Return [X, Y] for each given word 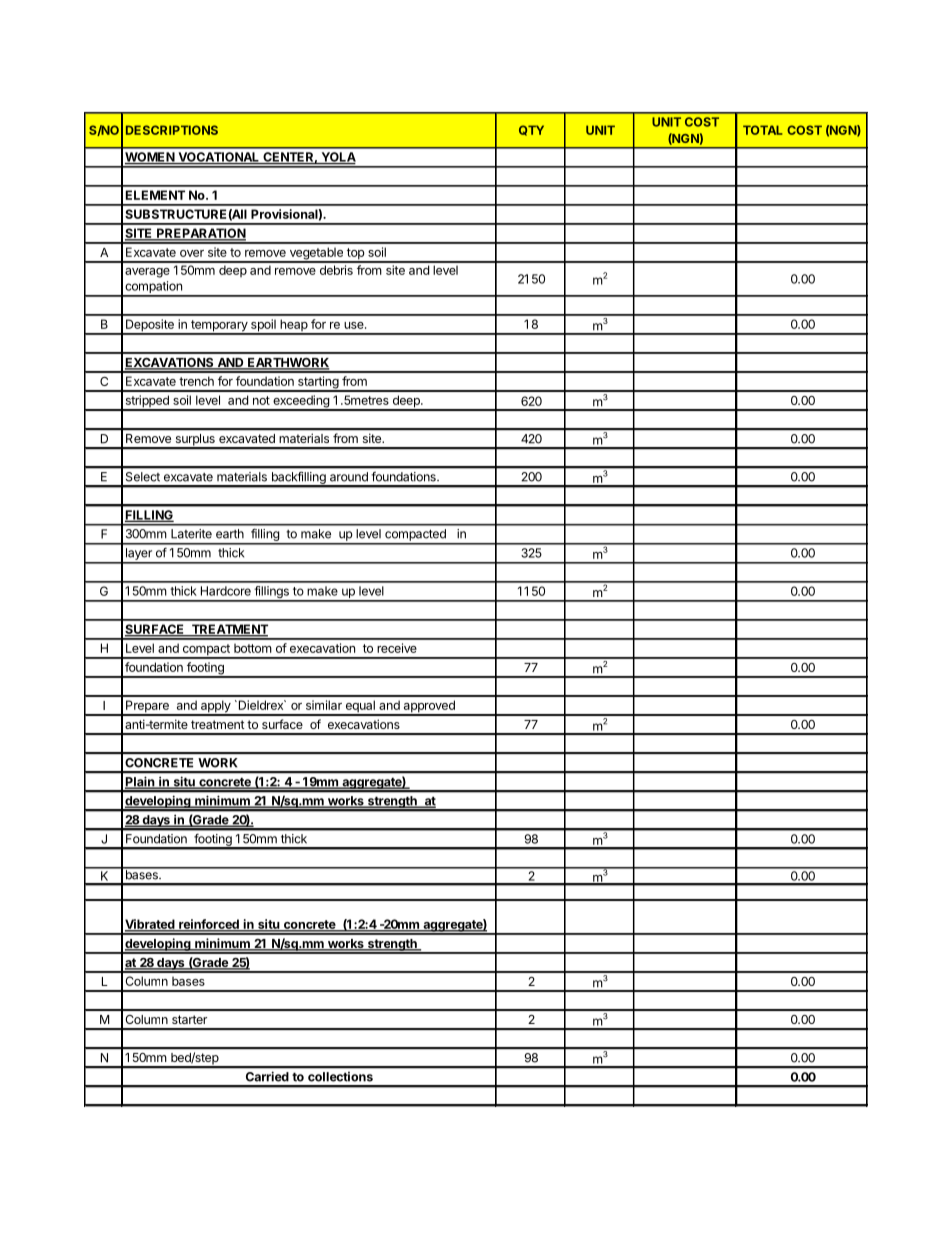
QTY [531, 130]
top [355, 255]
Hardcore [226, 591]
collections [340, 1077]
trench [196, 381]
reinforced [209, 925]
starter [189, 1019]
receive [397, 648]
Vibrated [151, 925]
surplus [195, 441]
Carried [267, 1077]
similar [324, 705]
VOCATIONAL [219, 158]
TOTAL [763, 130]
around [349, 477]
